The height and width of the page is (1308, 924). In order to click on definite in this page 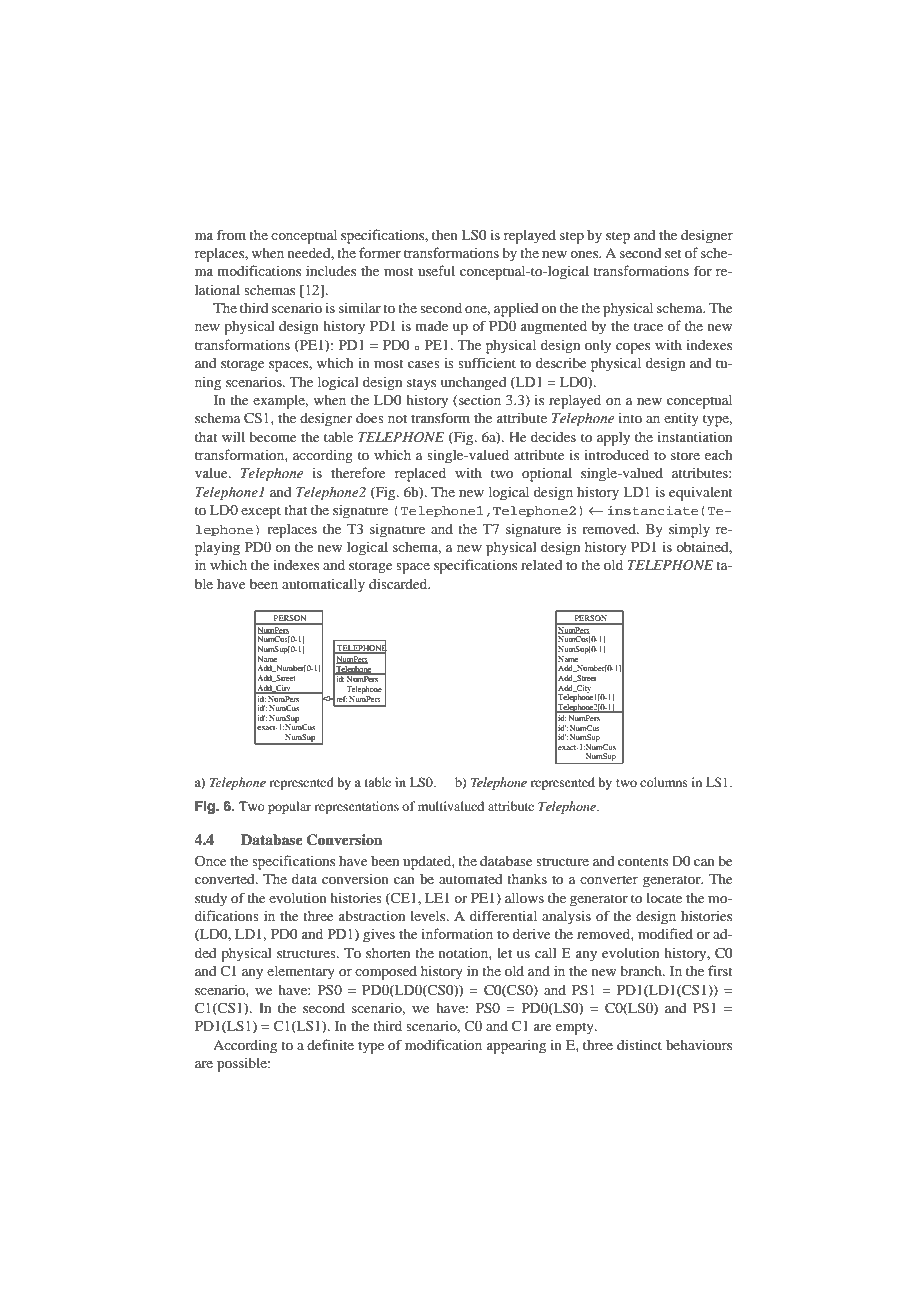, I will do `click(330, 1044)`.
